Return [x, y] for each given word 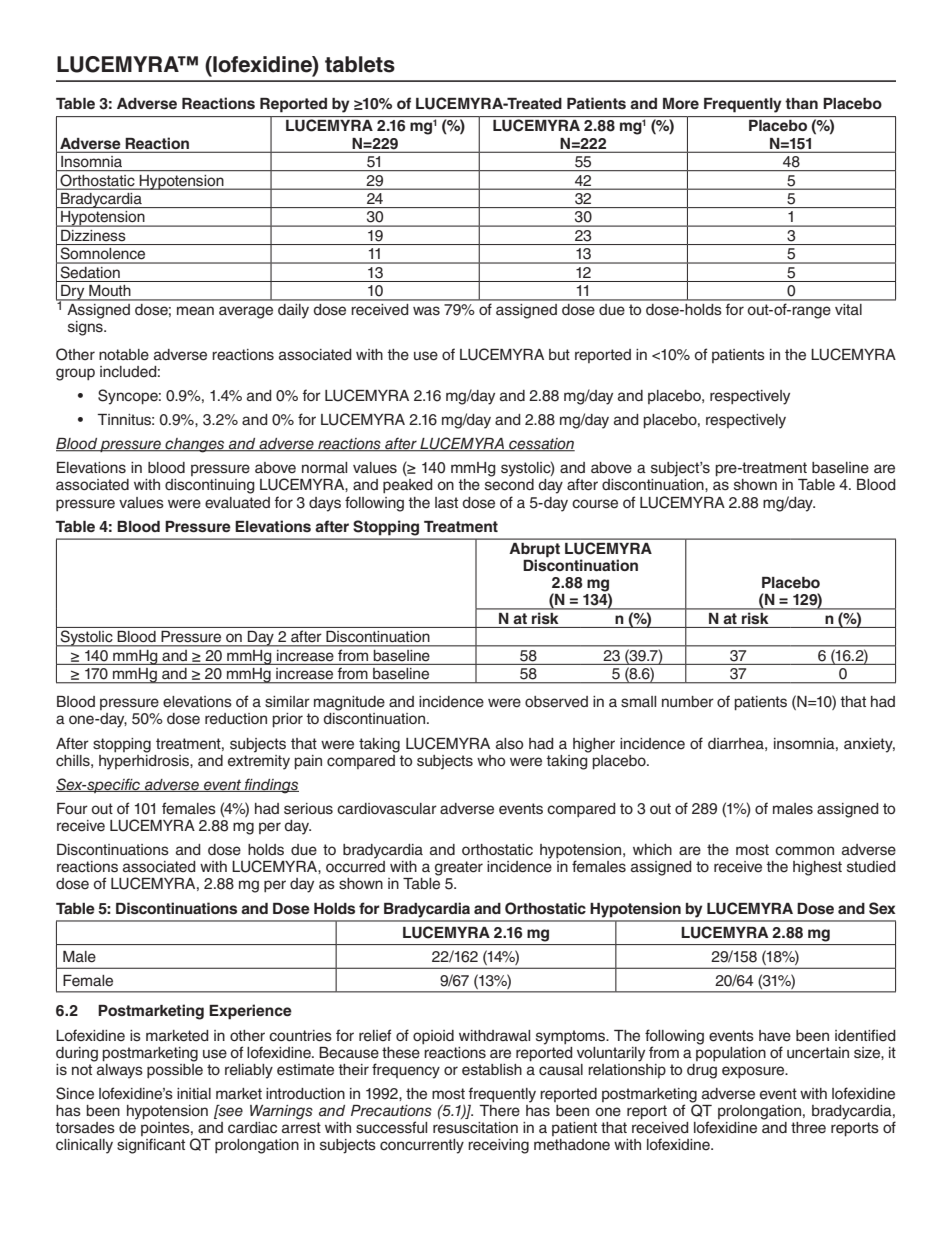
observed [556, 702]
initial [194, 1094]
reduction [236, 719]
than [801, 103]
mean [195, 311]
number [688, 702]
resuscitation [475, 1128]
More [681, 103]
